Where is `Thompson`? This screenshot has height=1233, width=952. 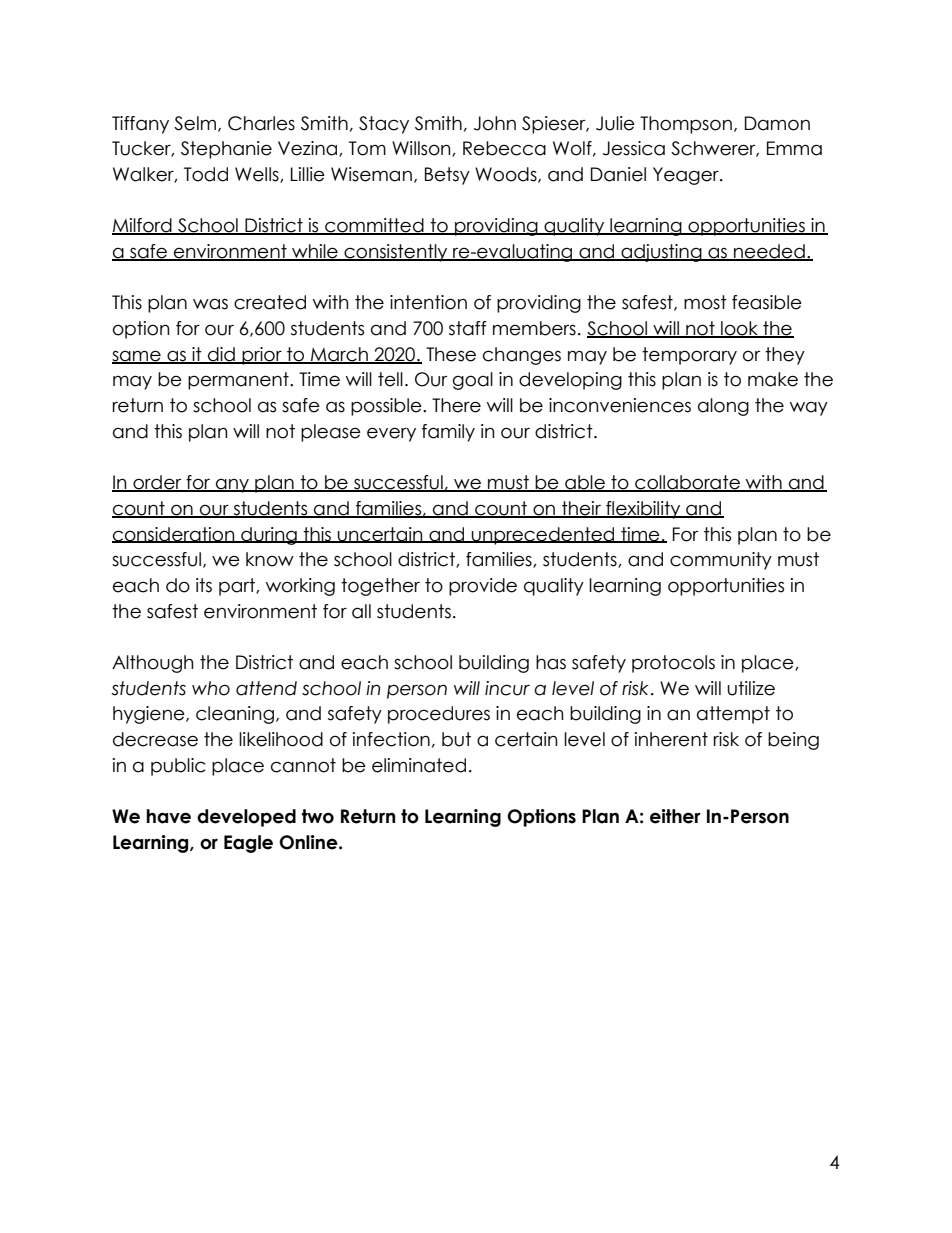
Thompson is located at coordinates (686, 125).
